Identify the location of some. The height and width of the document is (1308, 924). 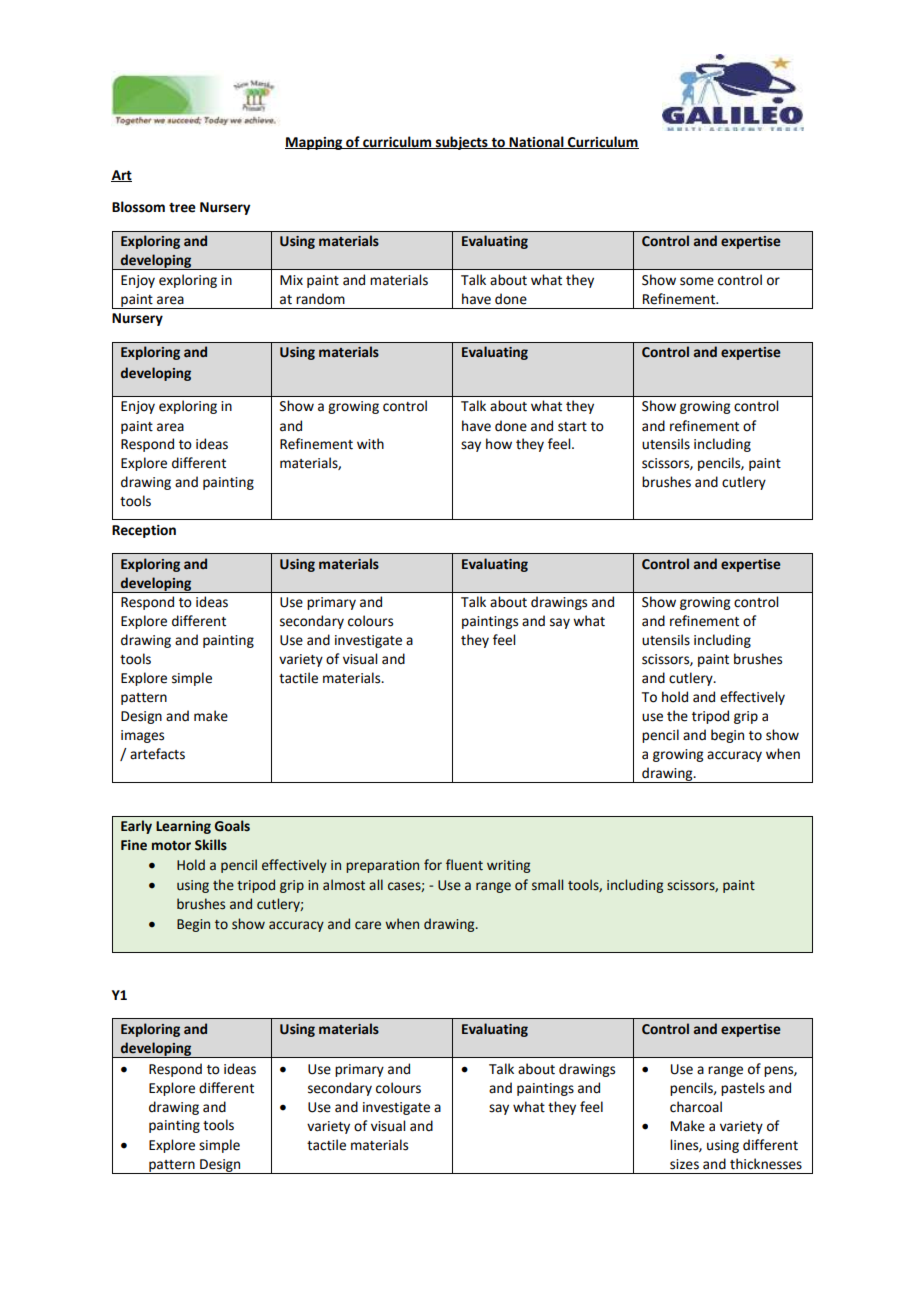
(697, 281).
